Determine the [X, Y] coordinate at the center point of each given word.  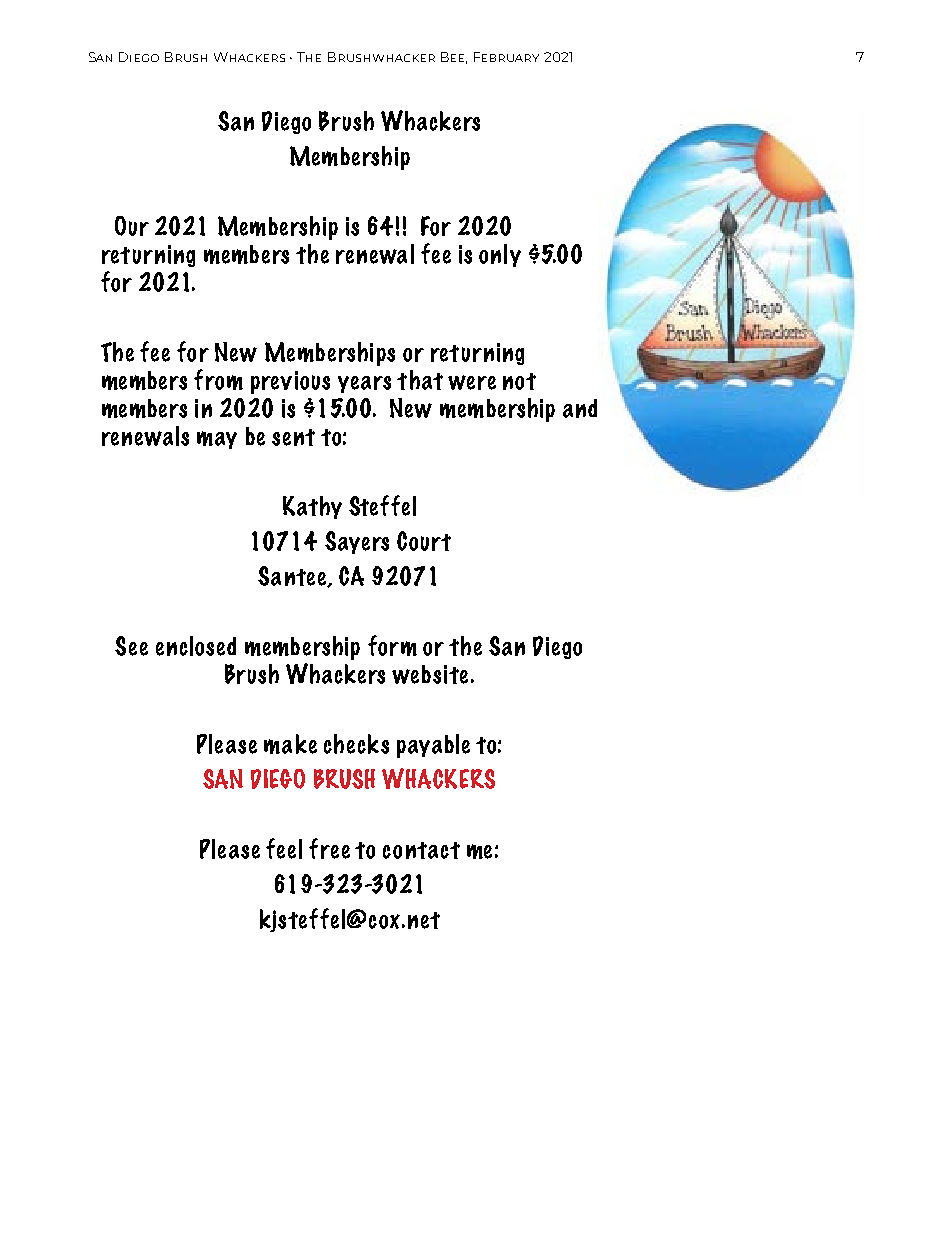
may [217, 440]
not [519, 381]
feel [284, 848]
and [580, 408]
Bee [454, 58]
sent [293, 437]
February [506, 57]
